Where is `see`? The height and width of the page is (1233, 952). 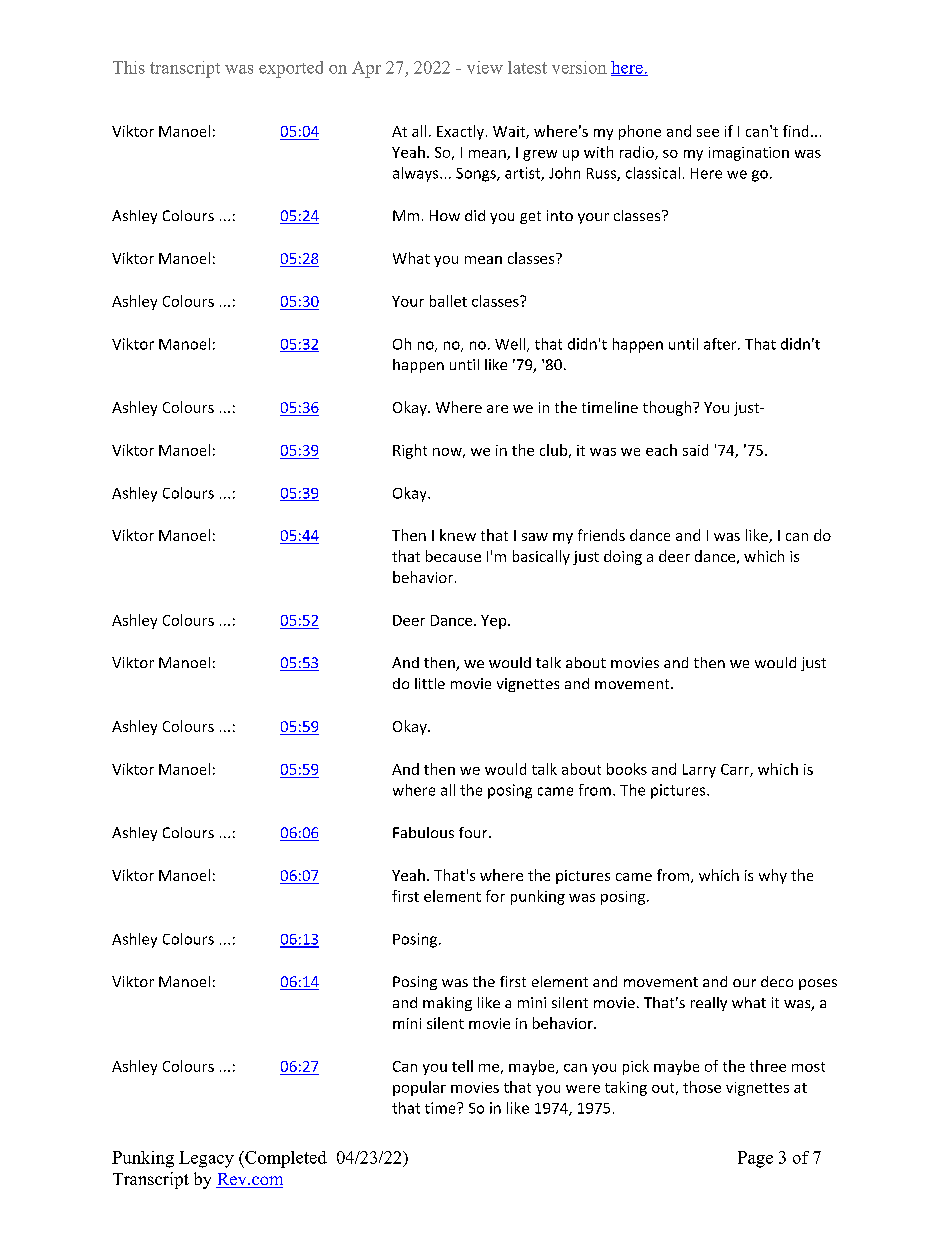 see is located at coordinates (708, 133).
